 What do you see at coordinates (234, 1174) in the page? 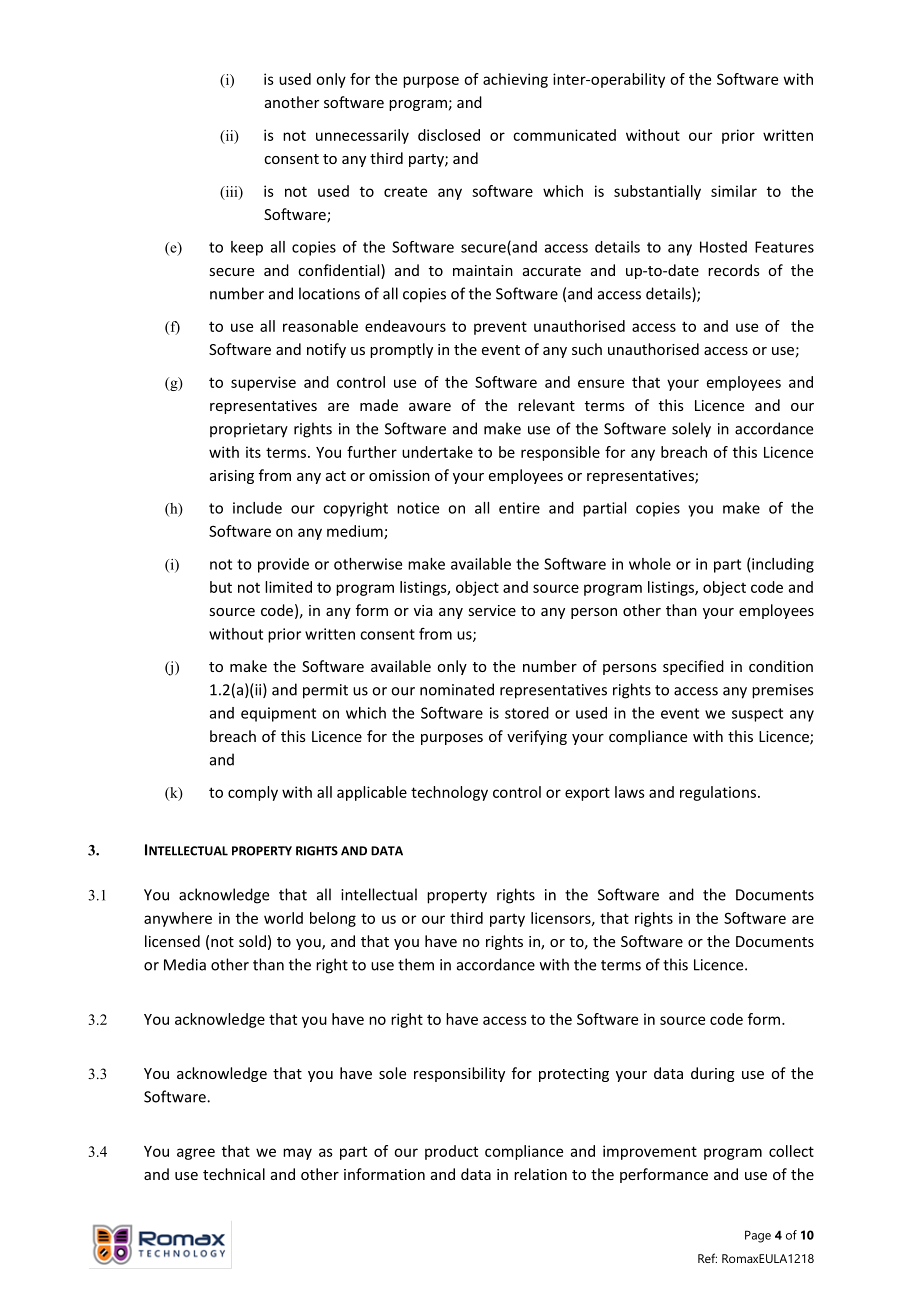
I see `technical` at bounding box center [234, 1174].
